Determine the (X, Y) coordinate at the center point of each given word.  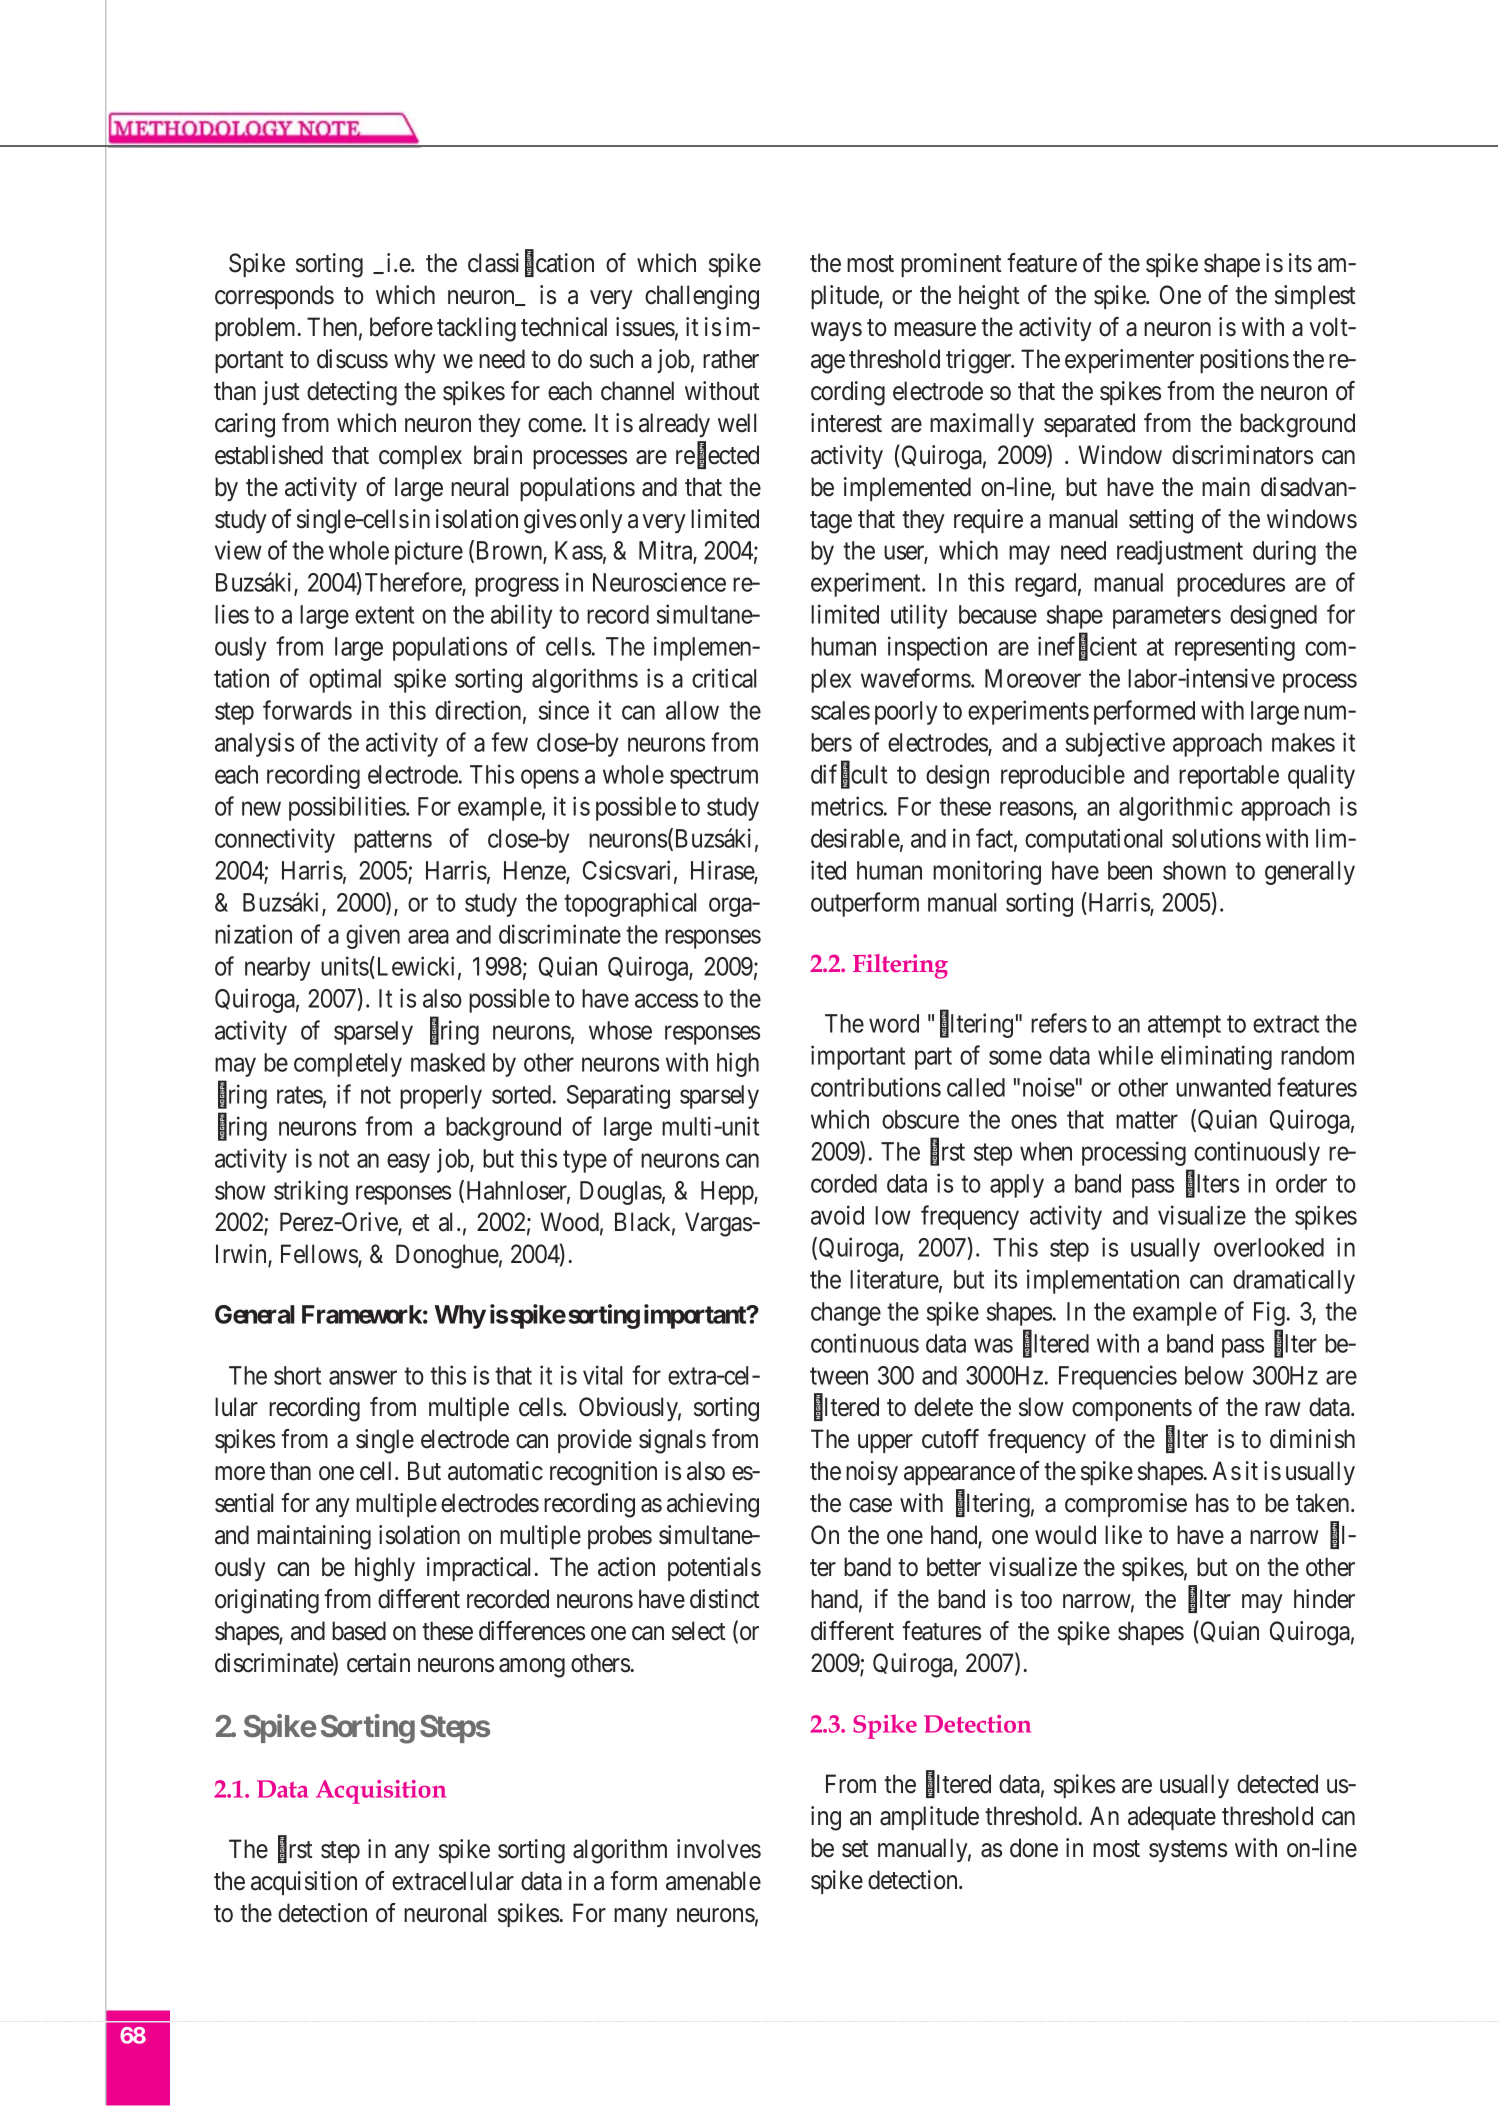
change (846, 1314)
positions (1244, 361)
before (401, 327)
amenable (713, 1881)
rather (731, 359)
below (1214, 1375)
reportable (1229, 777)
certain (378, 1663)
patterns (393, 842)
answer (363, 1377)
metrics (847, 806)
